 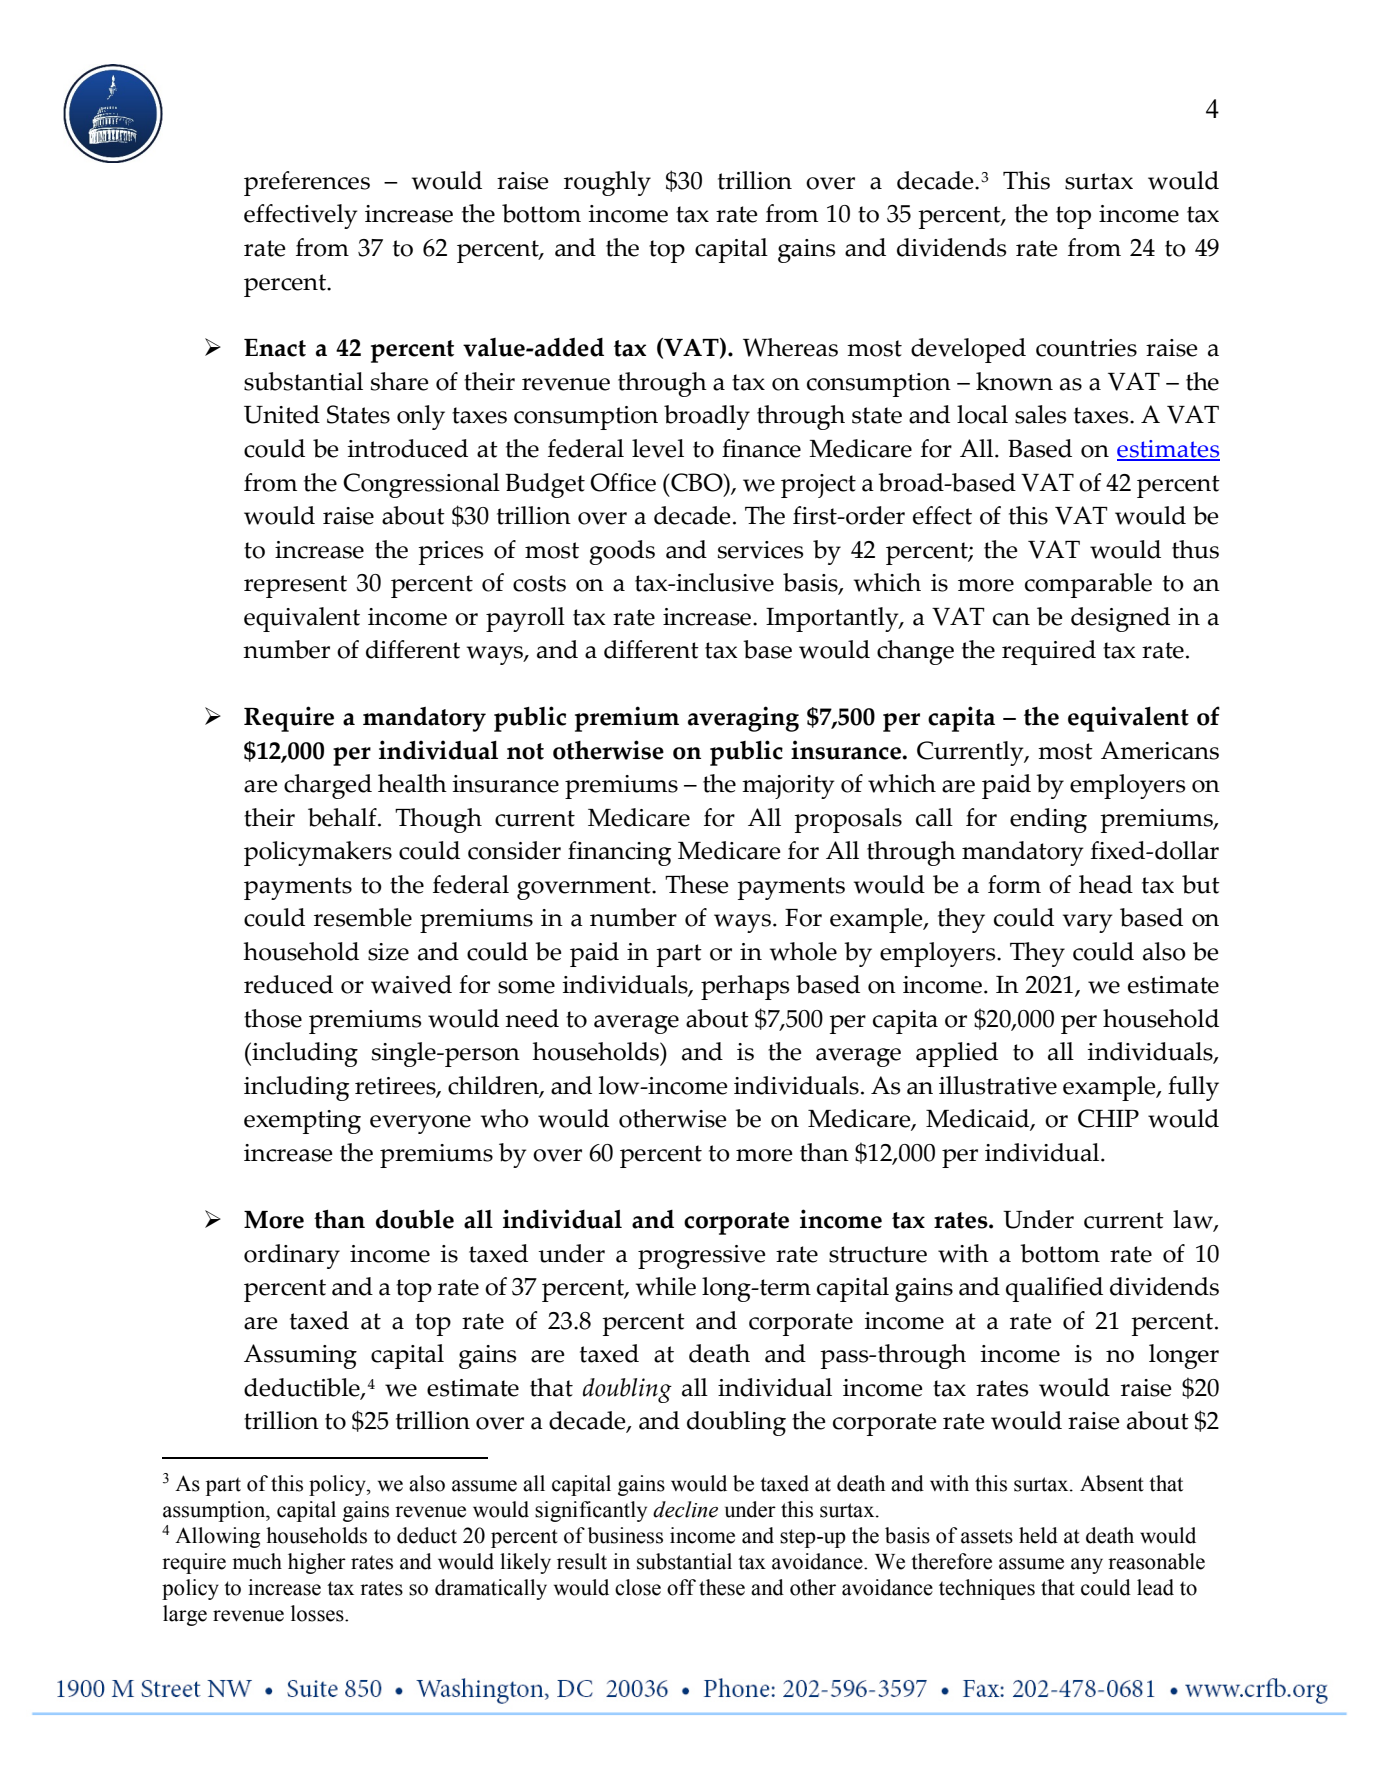 What do you see at coordinates (317, 1563) in the screenshot?
I see `higher` at bounding box center [317, 1563].
